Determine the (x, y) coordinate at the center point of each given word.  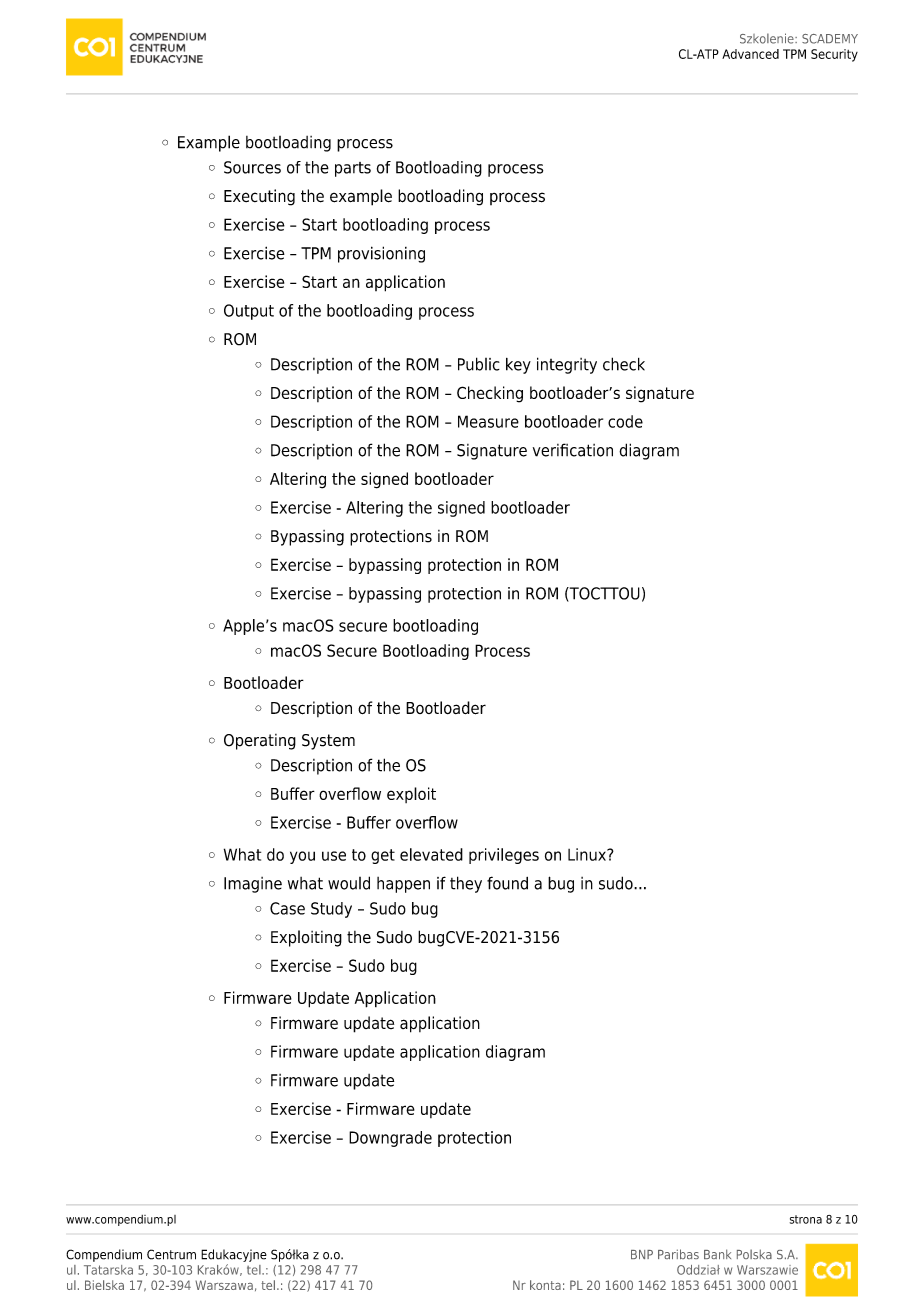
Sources (252, 167)
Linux (588, 854)
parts (353, 169)
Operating (260, 742)
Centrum (171, 1254)
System (328, 742)
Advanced (750, 54)
